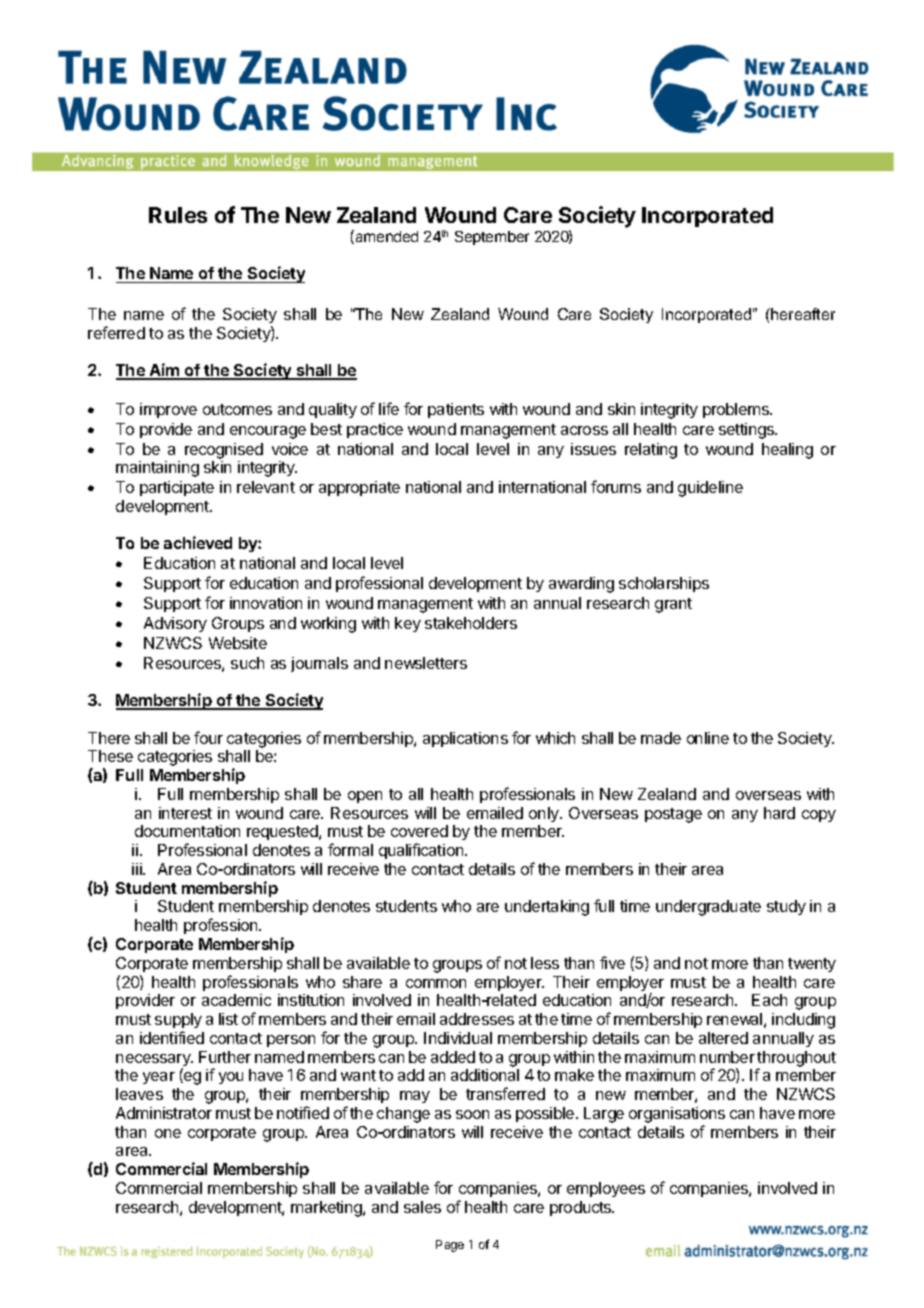  I want to click on Rules, so click(178, 215).
